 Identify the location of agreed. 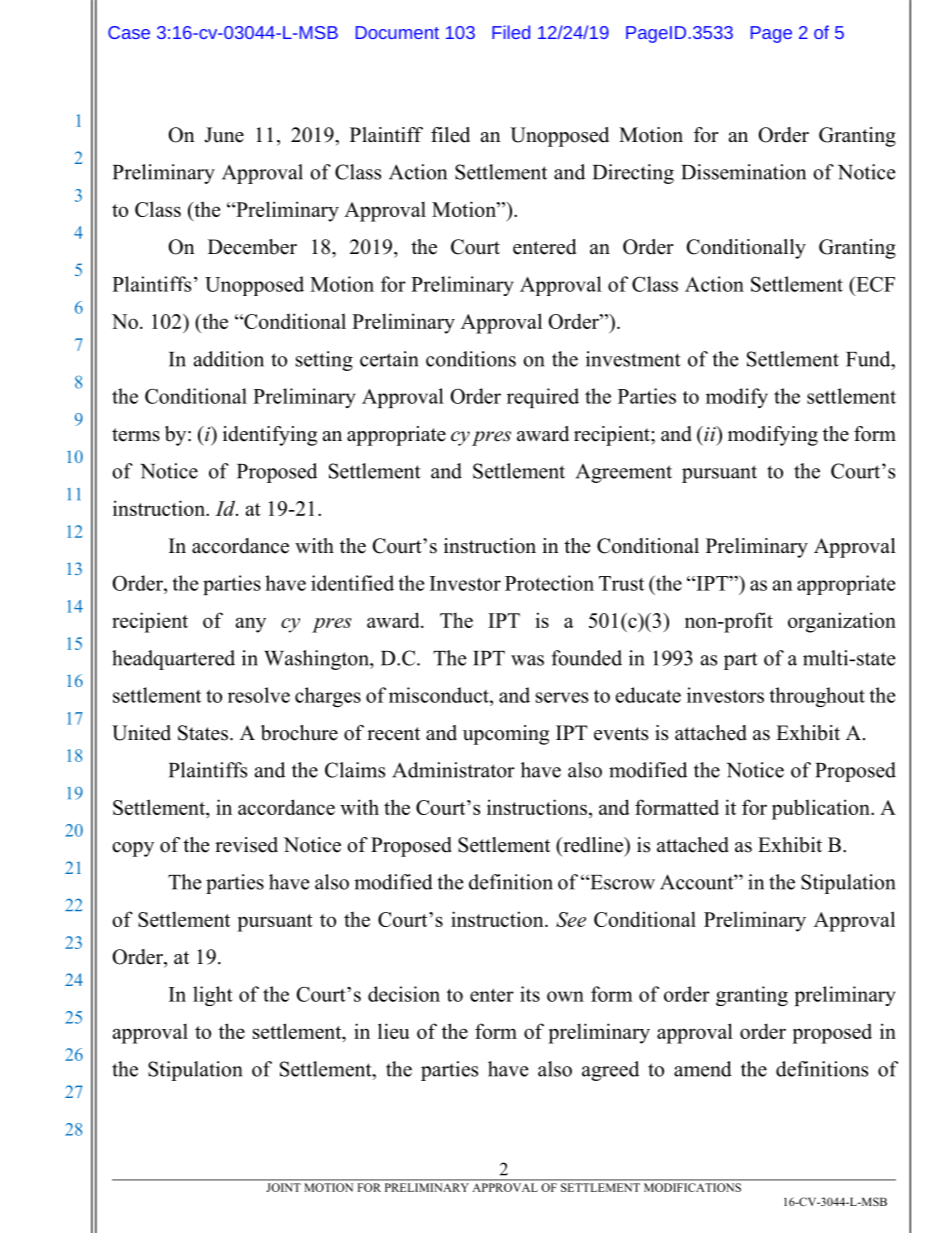
(610, 1071).
